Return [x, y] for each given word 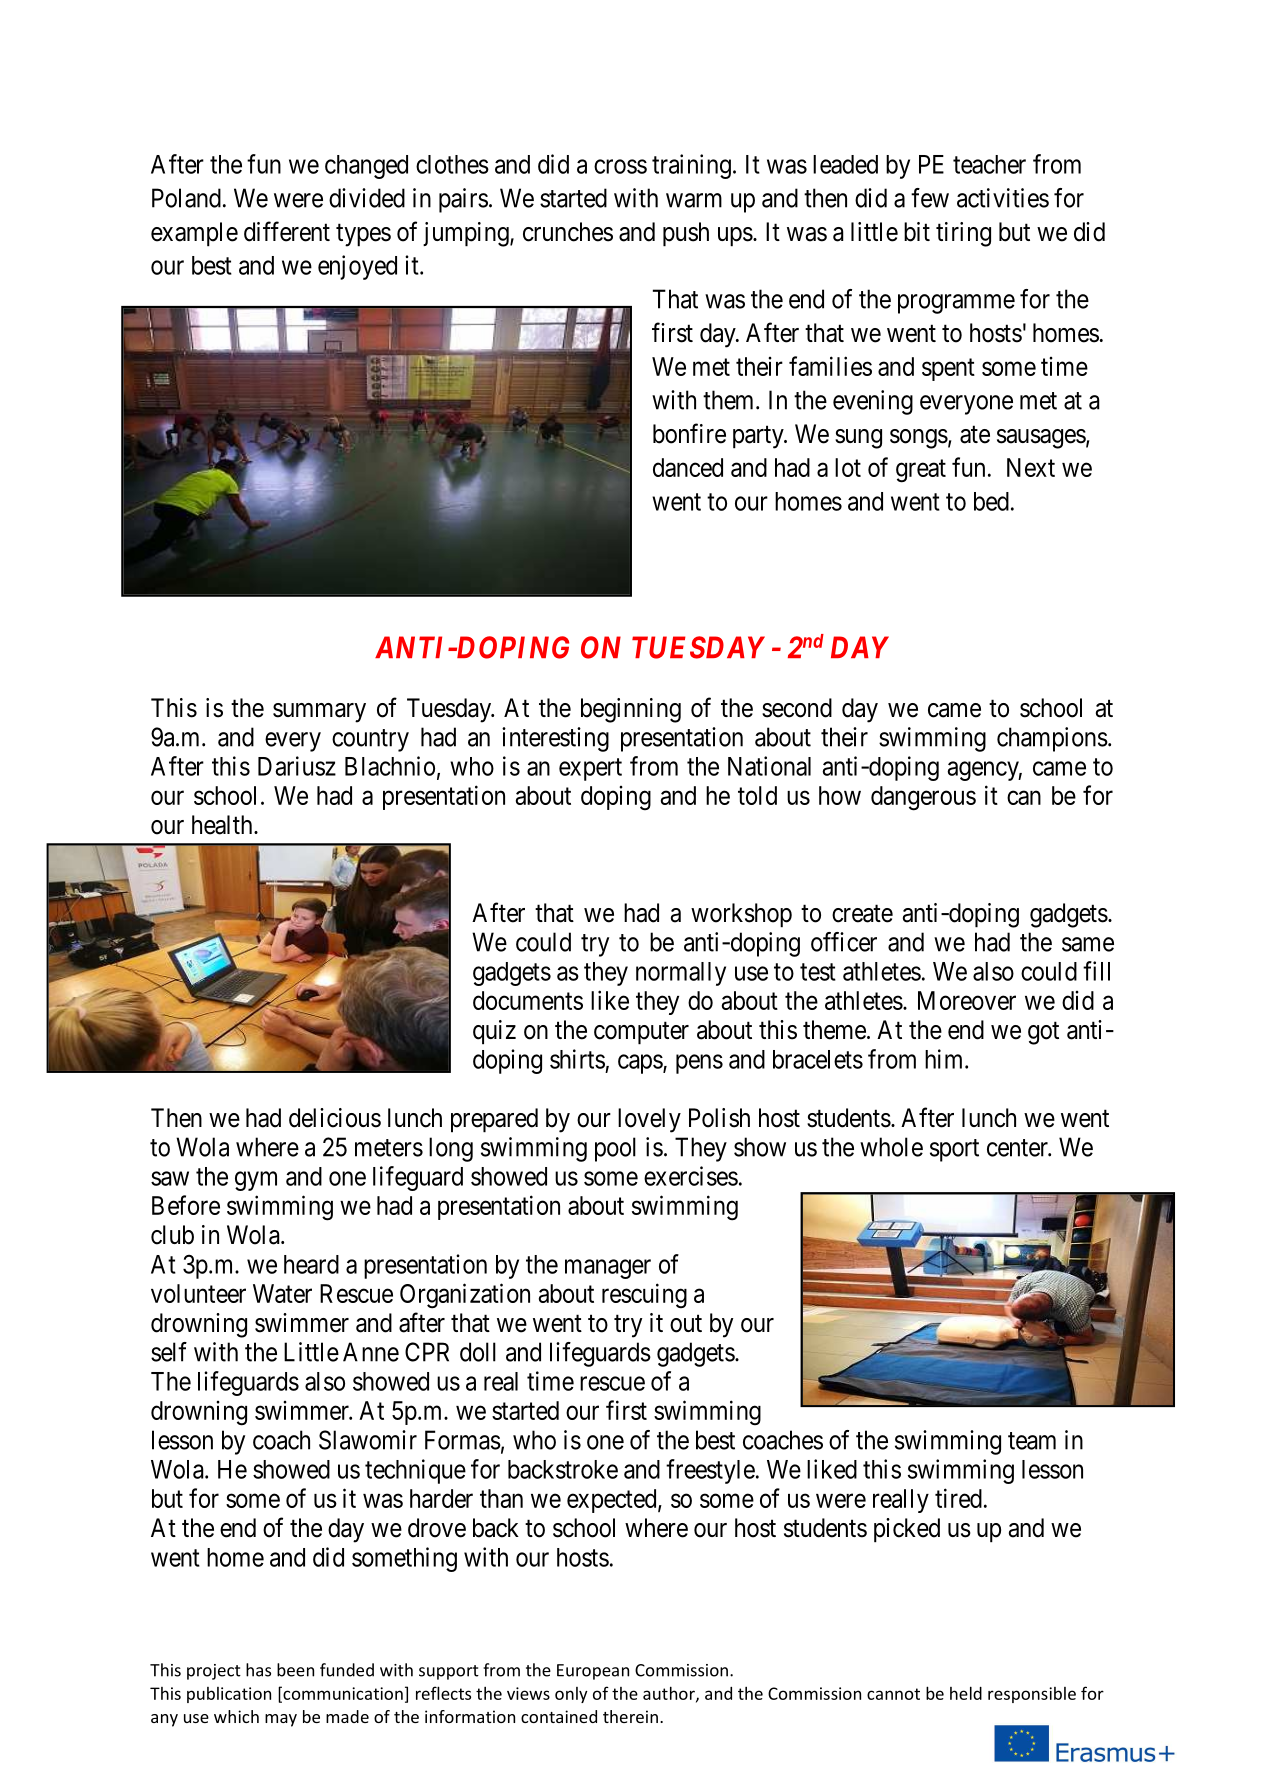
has [258, 1670]
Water [282, 1293]
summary [319, 713]
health [223, 825]
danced [688, 467]
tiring [963, 234]
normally [681, 974]
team [1032, 1441]
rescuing [644, 1295]
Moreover [967, 1000]
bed [991, 501]
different [287, 231]
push [686, 234]
